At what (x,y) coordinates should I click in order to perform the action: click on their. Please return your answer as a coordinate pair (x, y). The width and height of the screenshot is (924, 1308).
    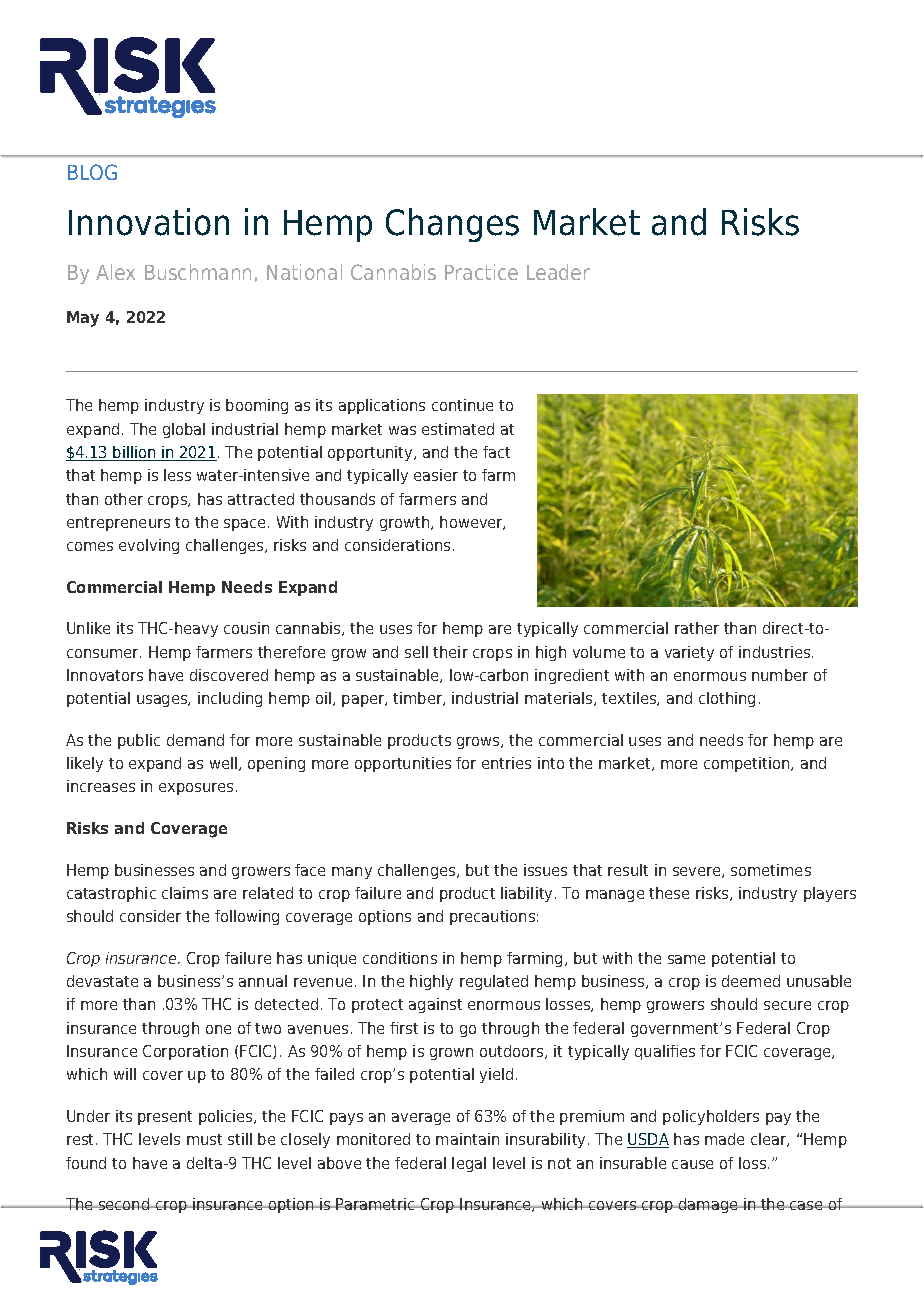
    Looking at the image, I should click on (450, 652).
